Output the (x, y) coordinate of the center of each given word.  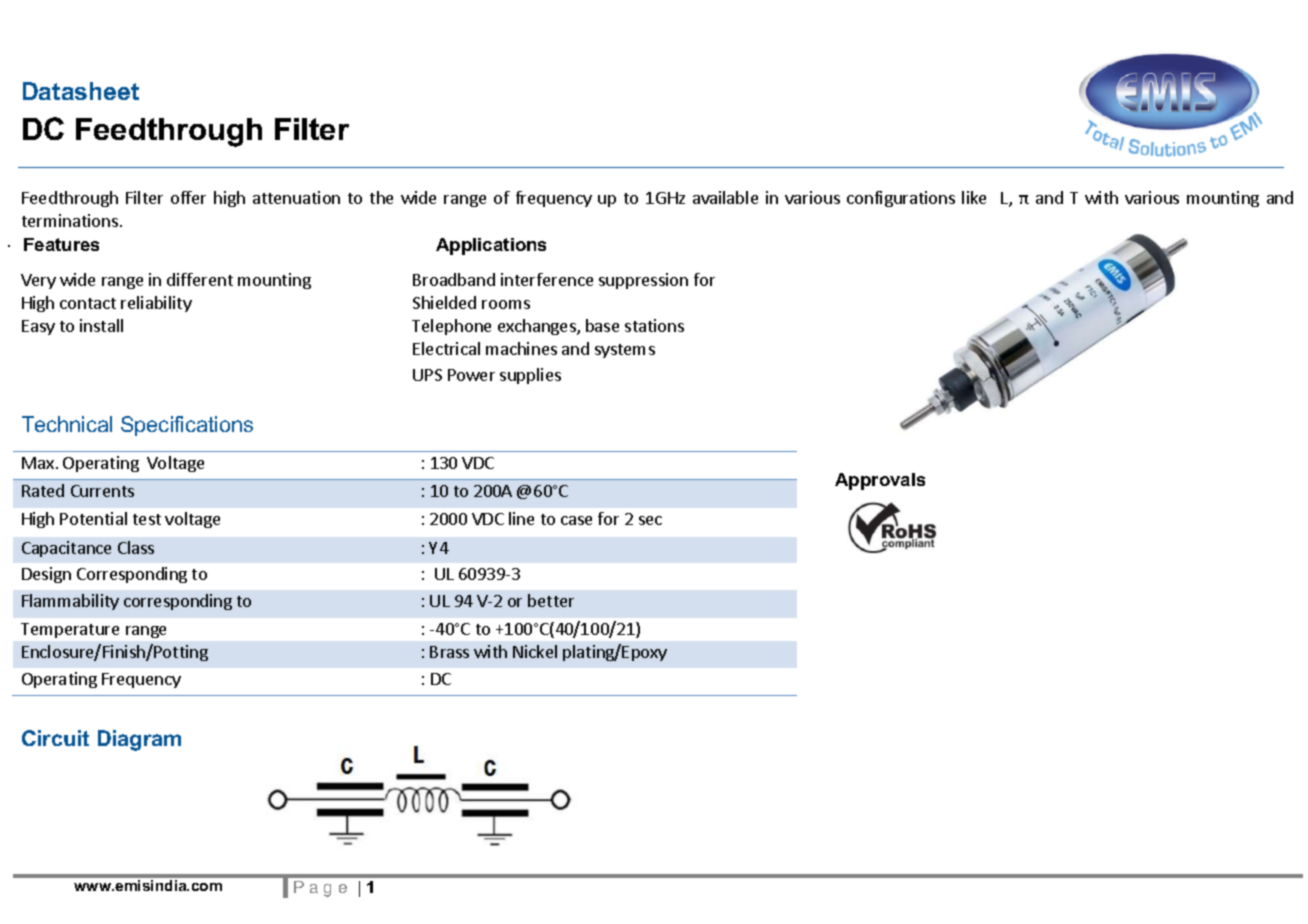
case (576, 520)
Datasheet (81, 91)
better (551, 600)
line (521, 518)
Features (61, 244)
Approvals (880, 481)
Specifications (187, 426)
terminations (70, 220)
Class (136, 547)
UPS (427, 375)
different (200, 279)
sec (650, 520)
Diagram (139, 740)
